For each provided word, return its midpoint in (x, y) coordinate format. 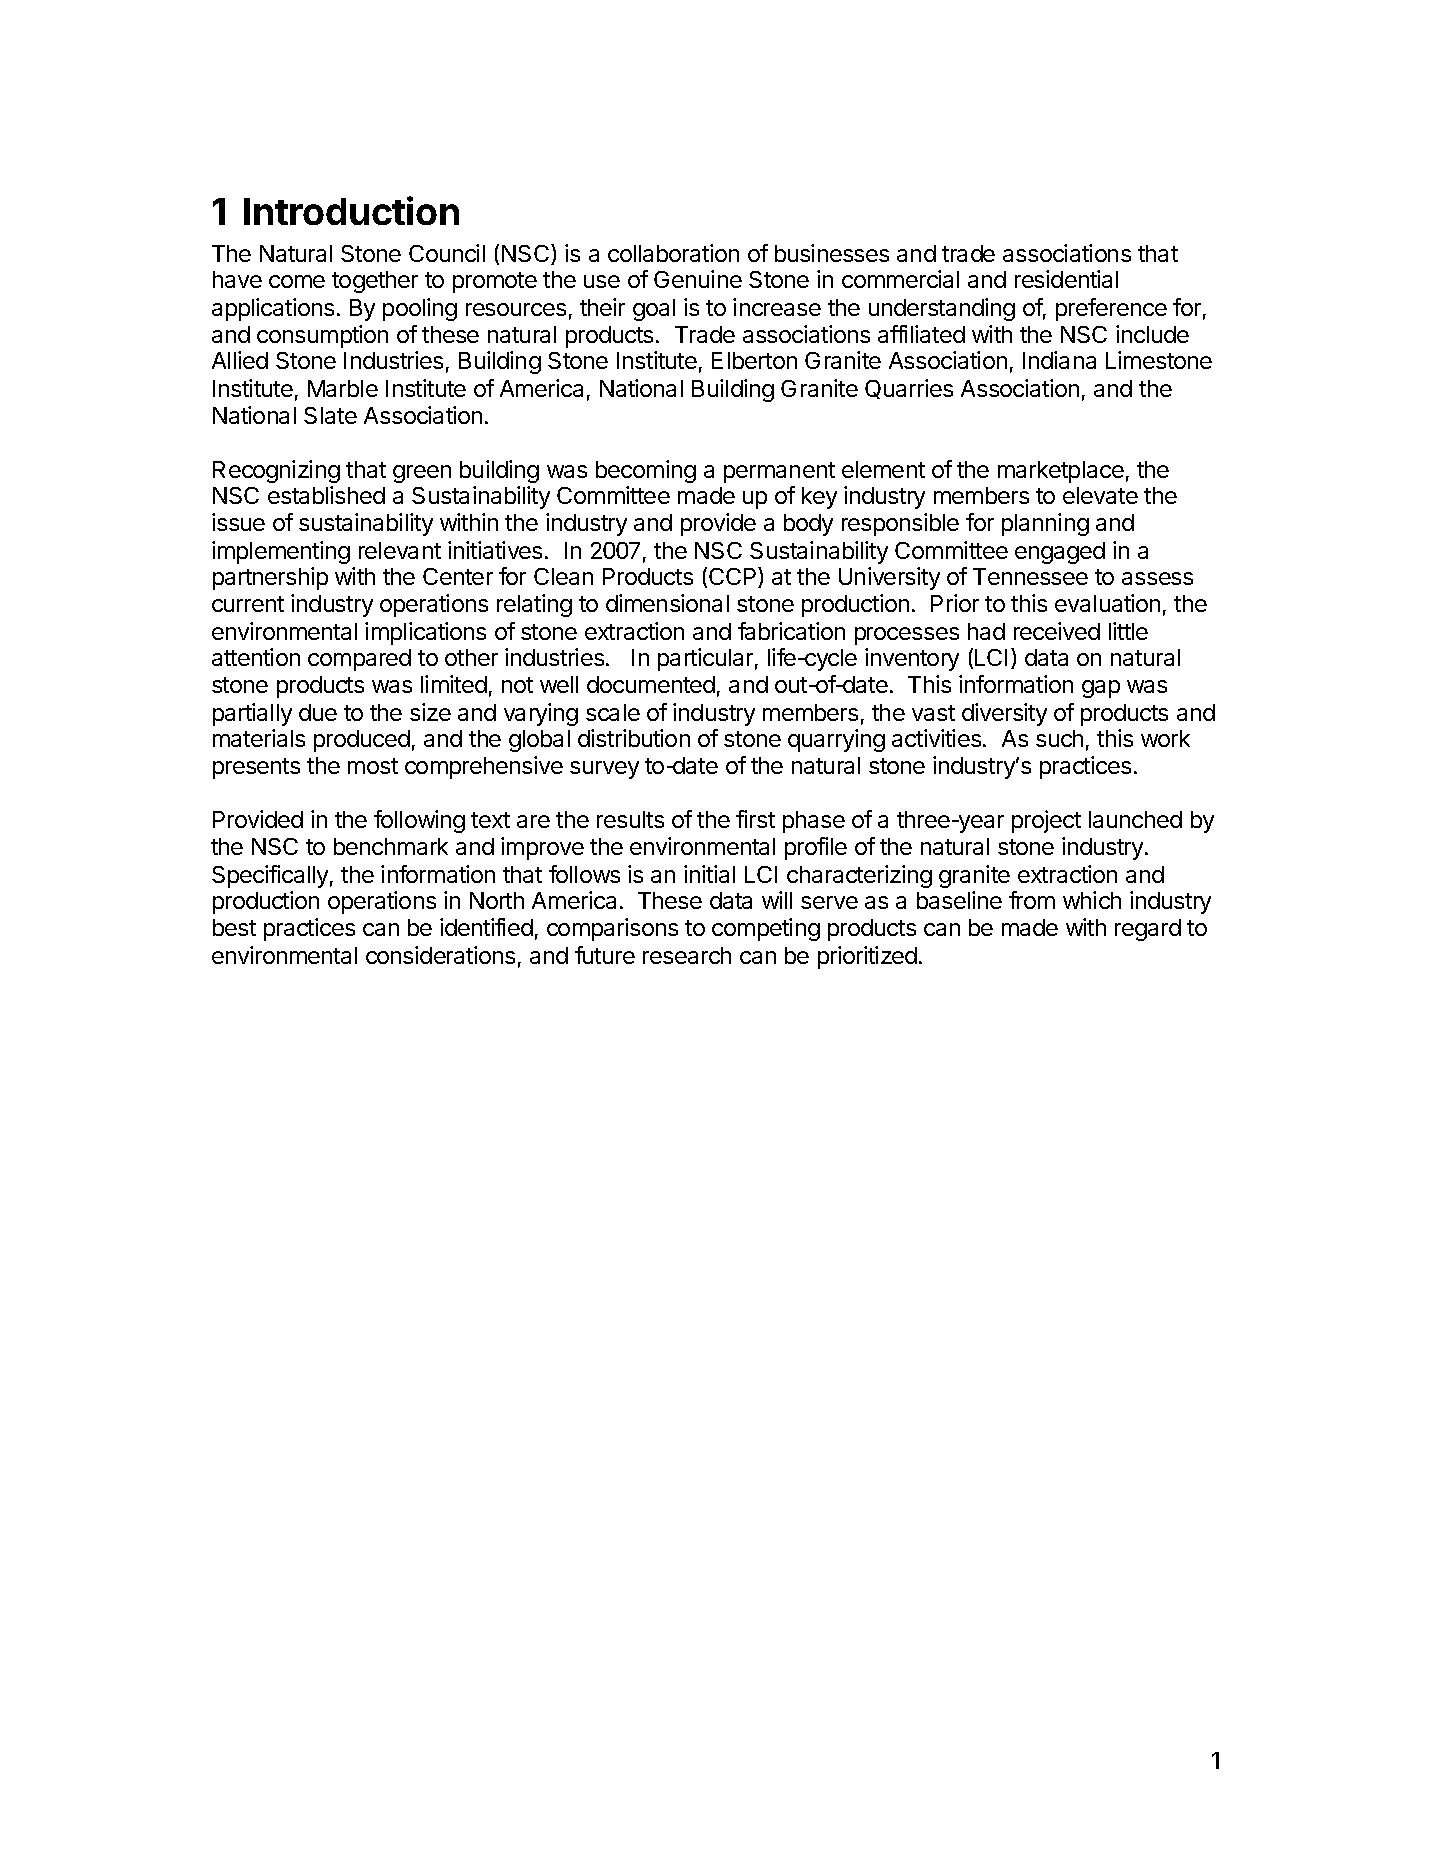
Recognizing (276, 471)
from (1032, 900)
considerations (440, 955)
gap (1101, 689)
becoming (646, 471)
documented (651, 684)
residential (1066, 279)
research (687, 955)
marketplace (1061, 472)
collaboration (673, 253)
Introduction (351, 210)
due (318, 712)
